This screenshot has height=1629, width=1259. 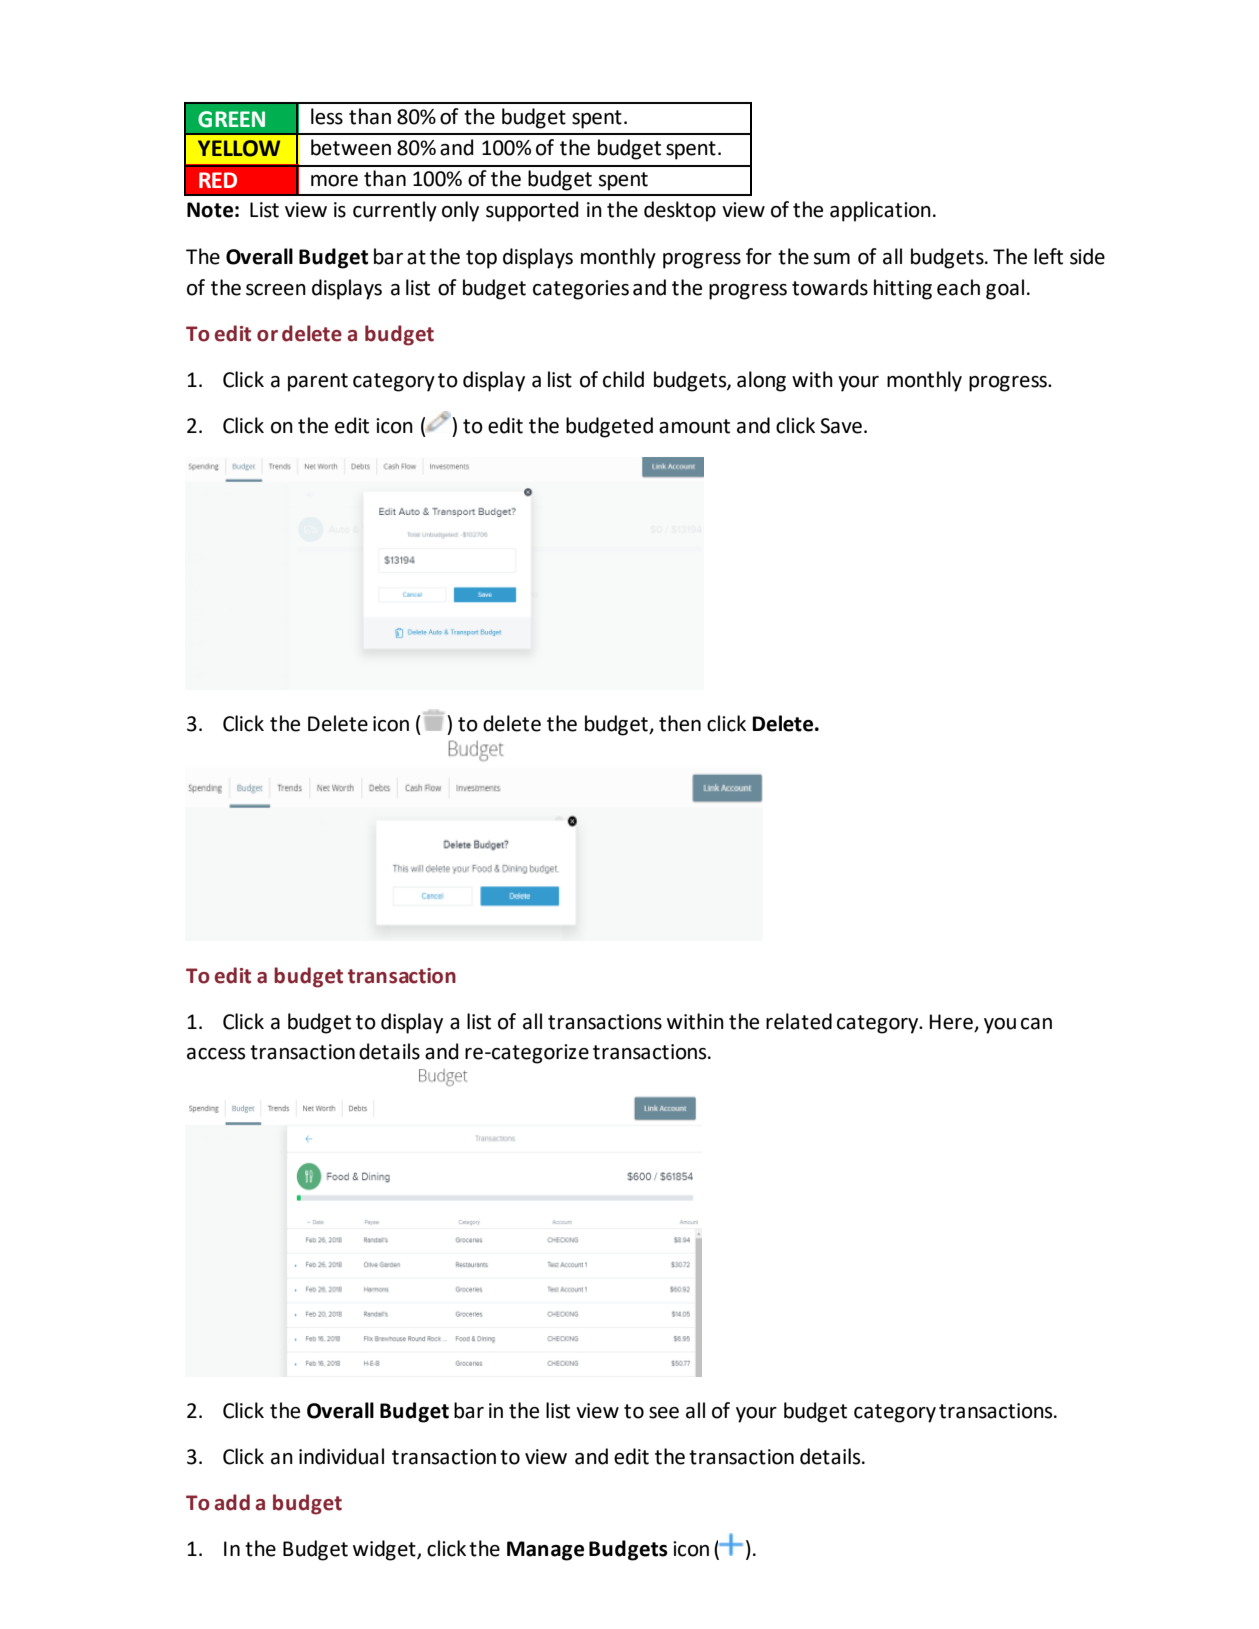 What do you see at coordinates (841, 426) in the screenshot?
I see `Save` at bounding box center [841, 426].
